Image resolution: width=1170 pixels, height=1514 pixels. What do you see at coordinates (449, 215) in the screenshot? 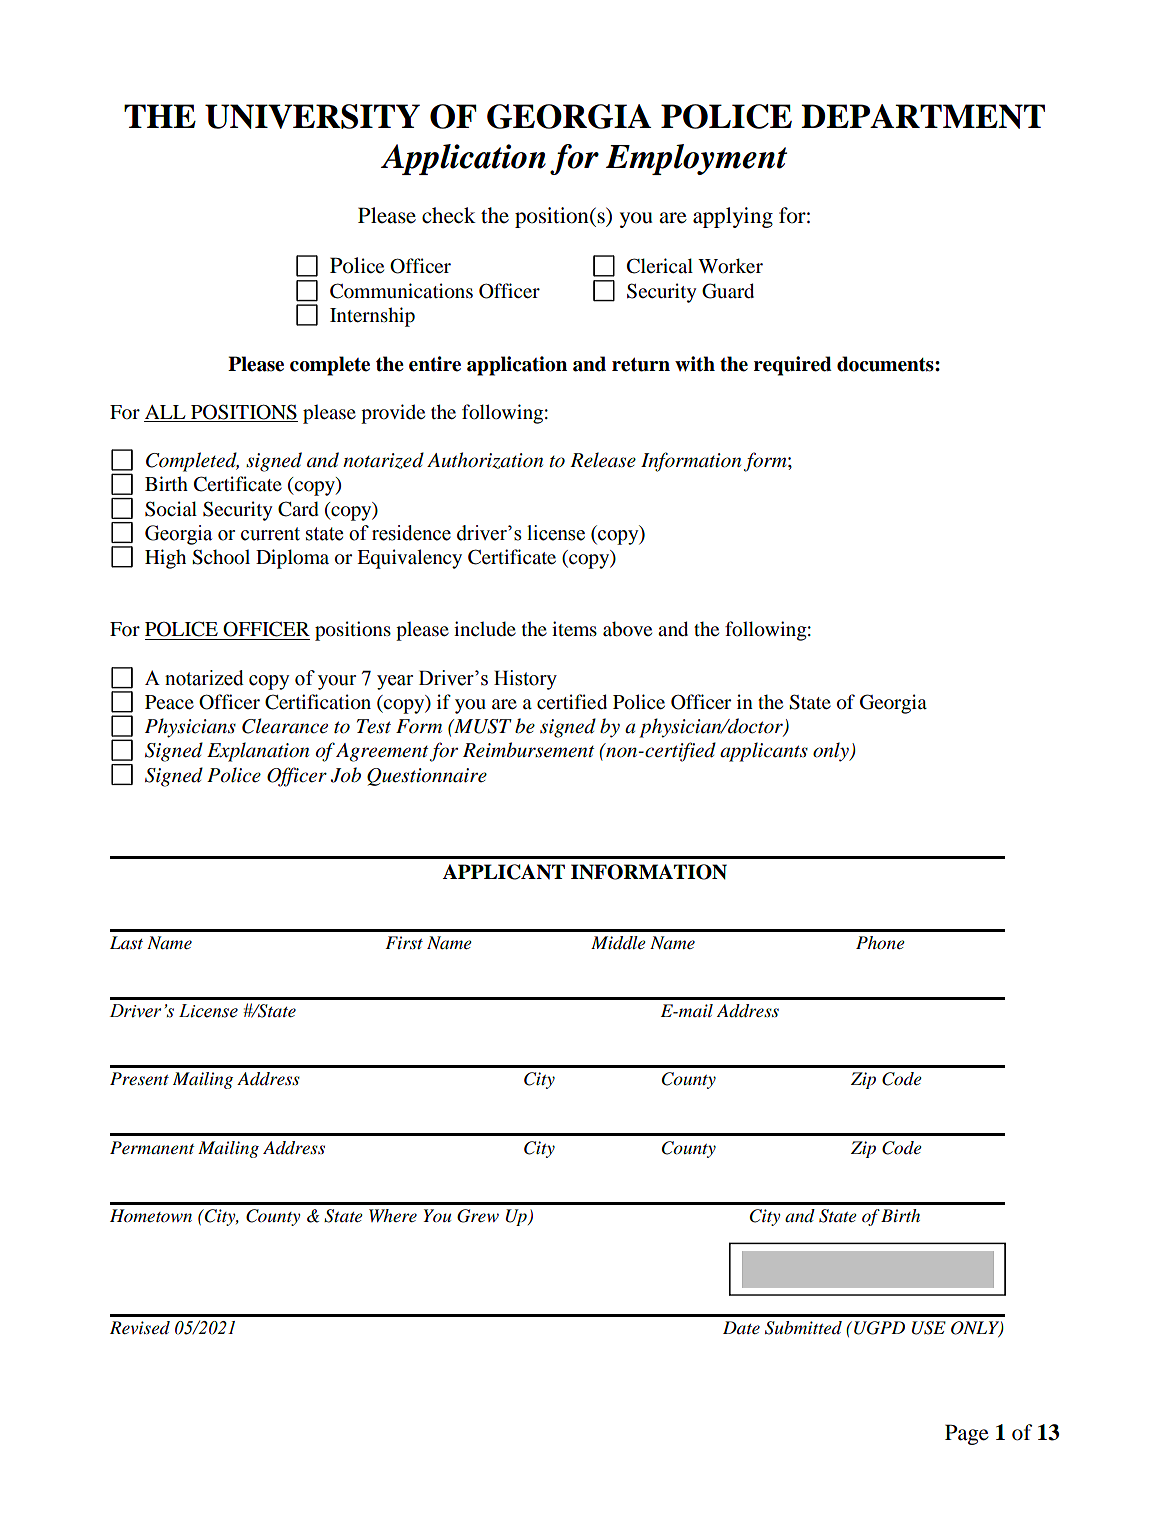
I see `check` at bounding box center [449, 215].
